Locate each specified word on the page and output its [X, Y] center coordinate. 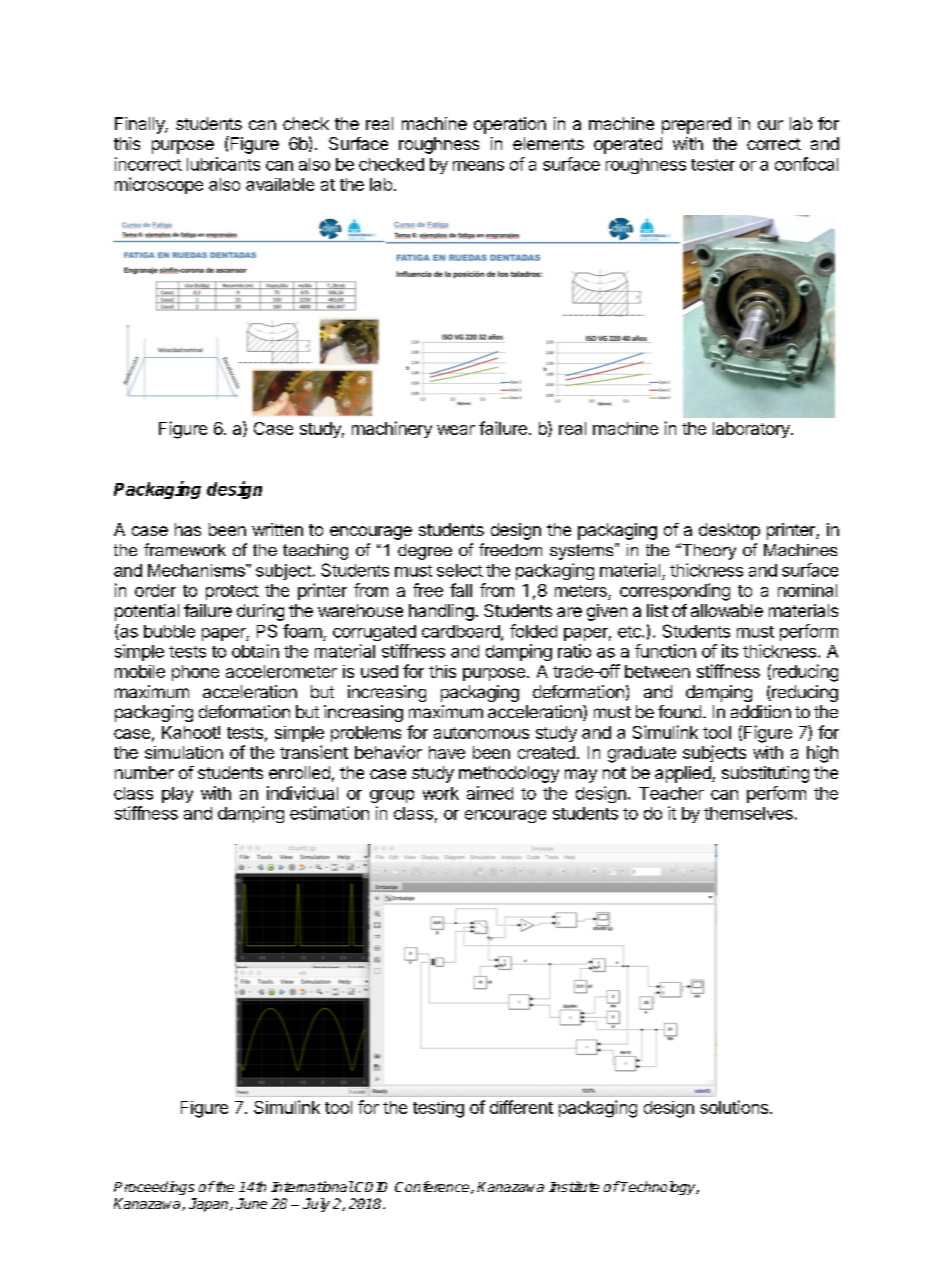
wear [456, 430]
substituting [765, 774]
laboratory [752, 430]
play [177, 795]
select [460, 570]
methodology [509, 774]
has [188, 529]
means [478, 166]
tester [713, 165]
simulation [184, 752]
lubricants [223, 164]
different [521, 1107]
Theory [708, 551]
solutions [734, 1107]
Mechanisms [197, 570]
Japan [210, 1205]
